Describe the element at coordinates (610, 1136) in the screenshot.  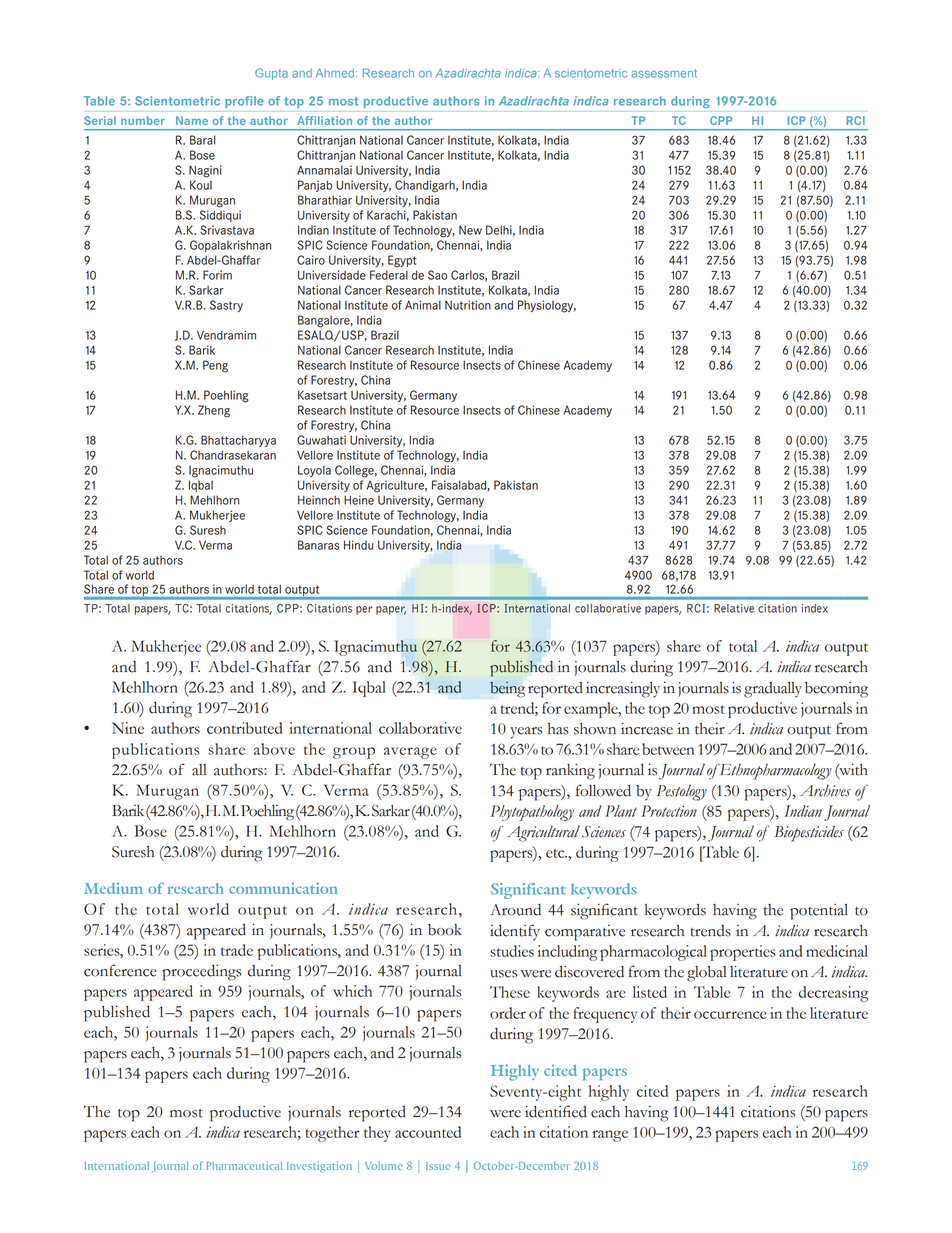
I see `range` at that location.
